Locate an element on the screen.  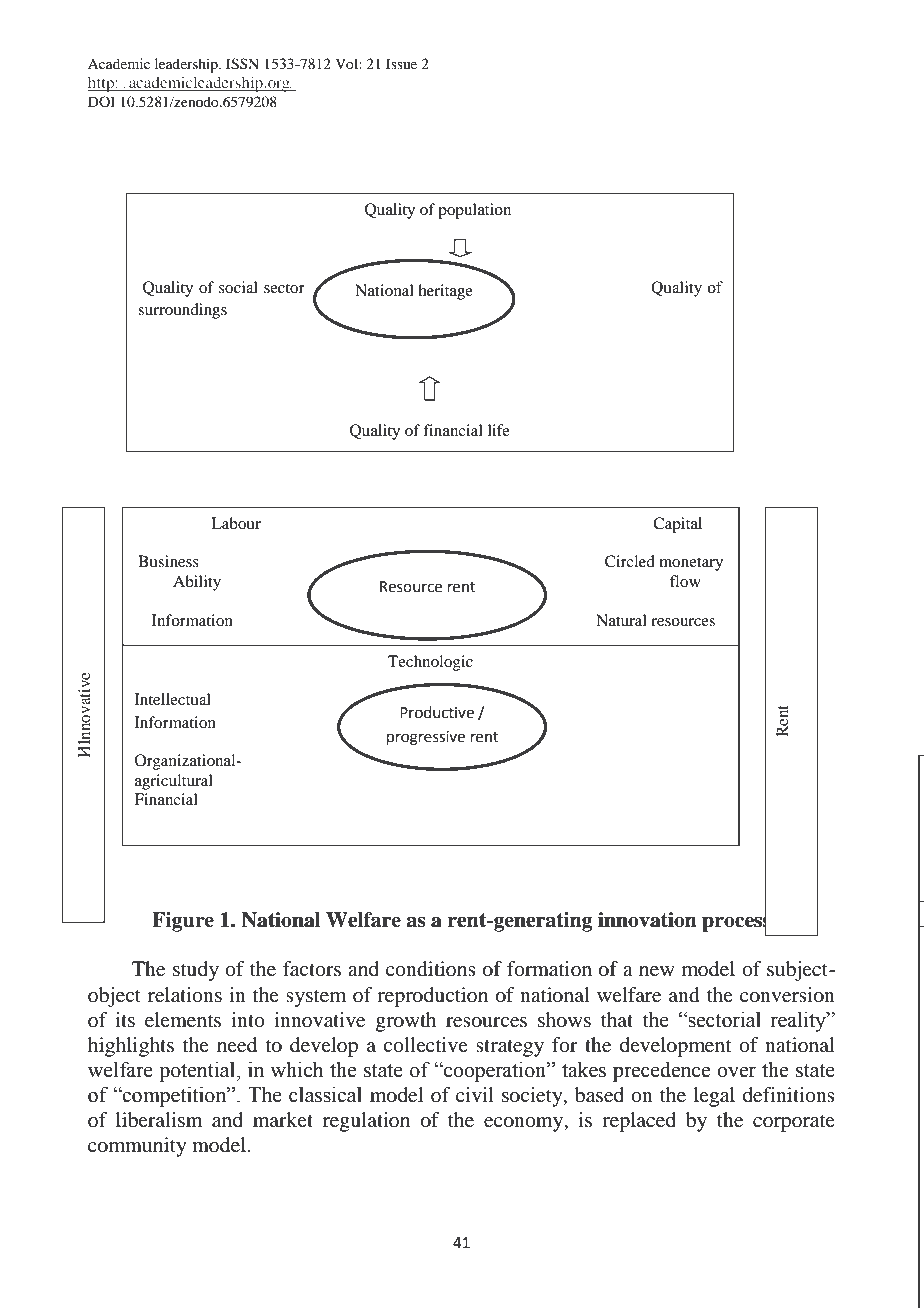
civil is located at coordinates (475, 1094).
